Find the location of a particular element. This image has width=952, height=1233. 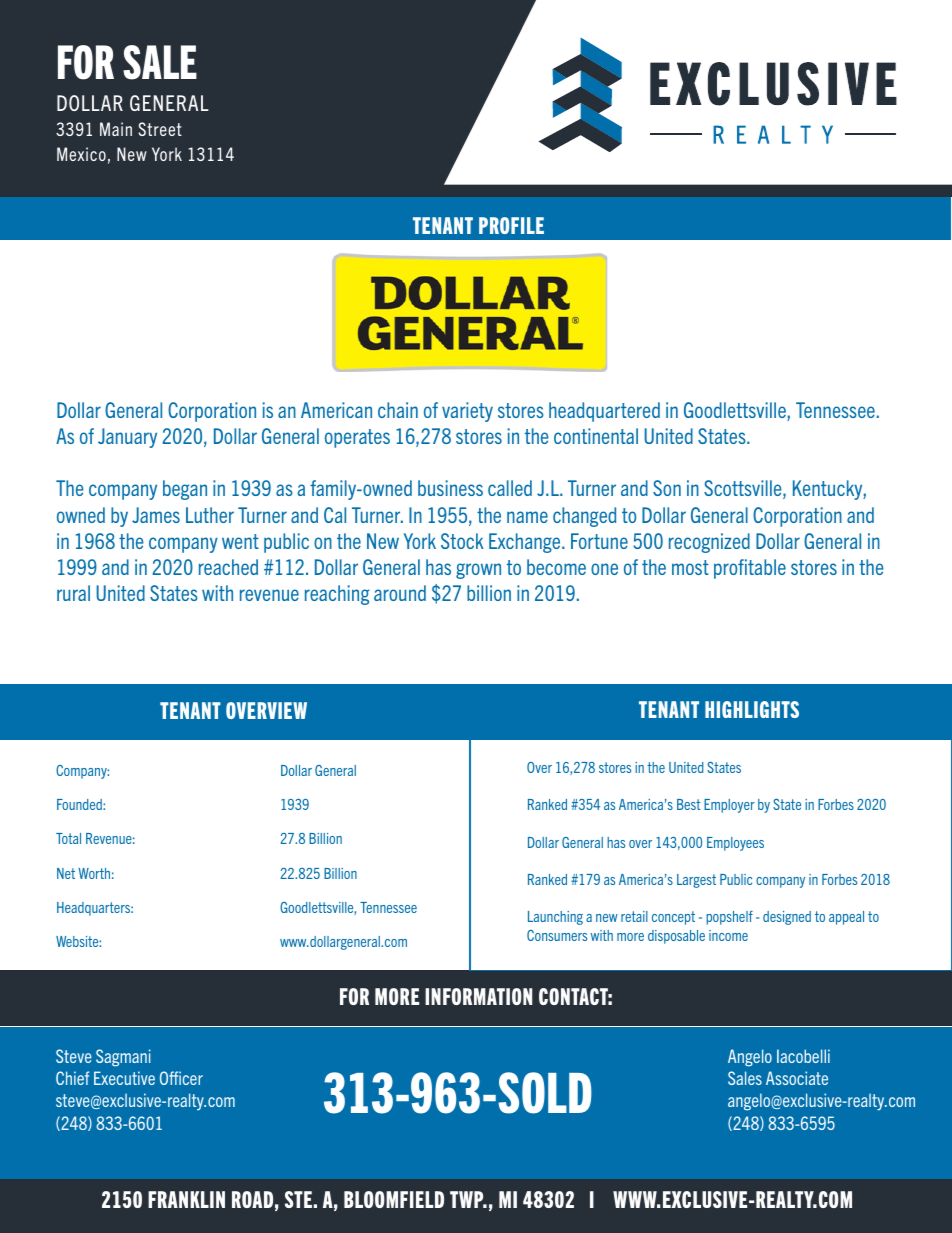

HIGHLIGHTS is located at coordinates (752, 709).
